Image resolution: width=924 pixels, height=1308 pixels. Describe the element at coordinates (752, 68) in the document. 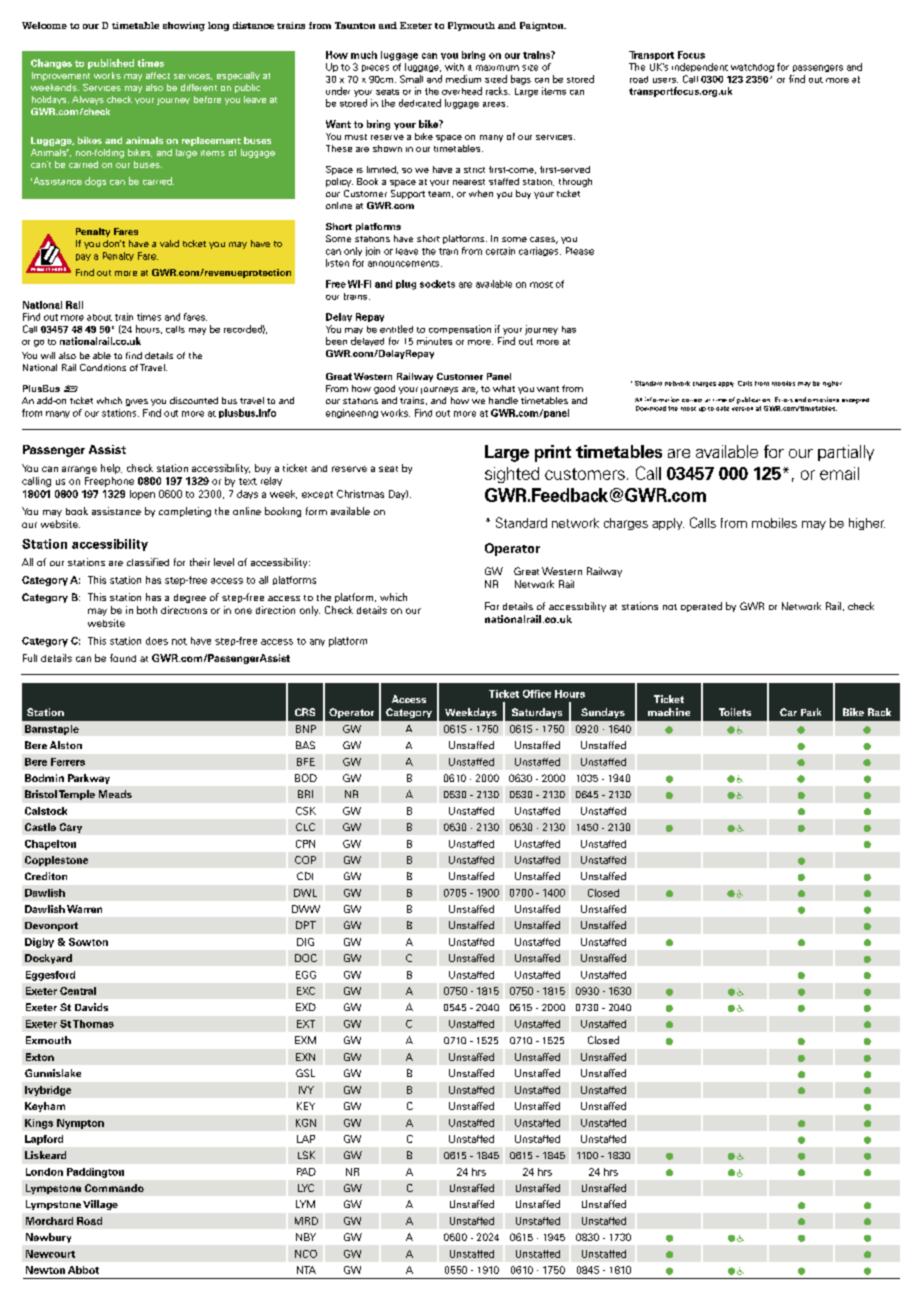

I see `watchdog` at that location.
